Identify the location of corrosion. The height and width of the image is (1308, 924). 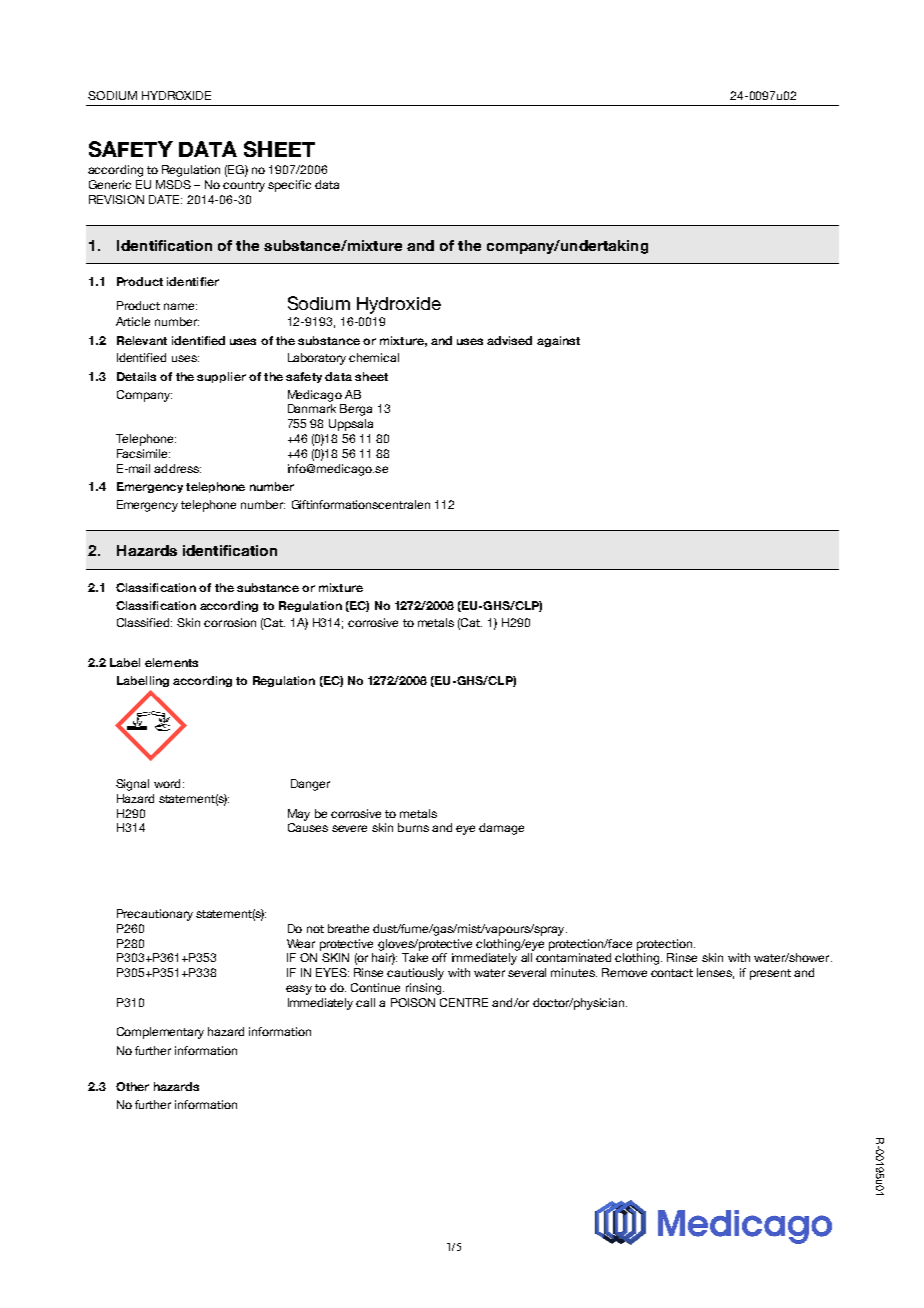
(230, 622).
